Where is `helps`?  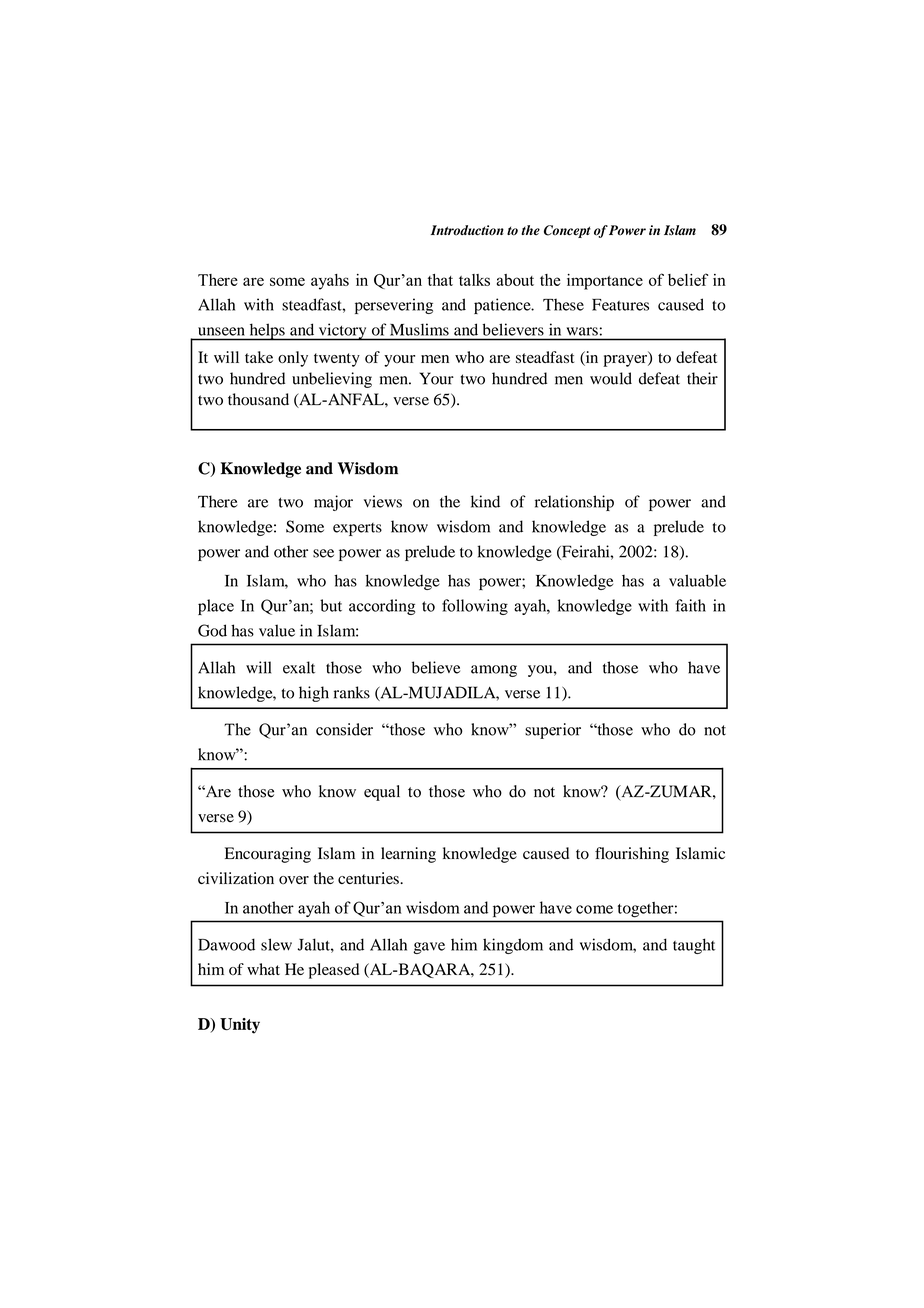 helps is located at coordinates (267, 332).
